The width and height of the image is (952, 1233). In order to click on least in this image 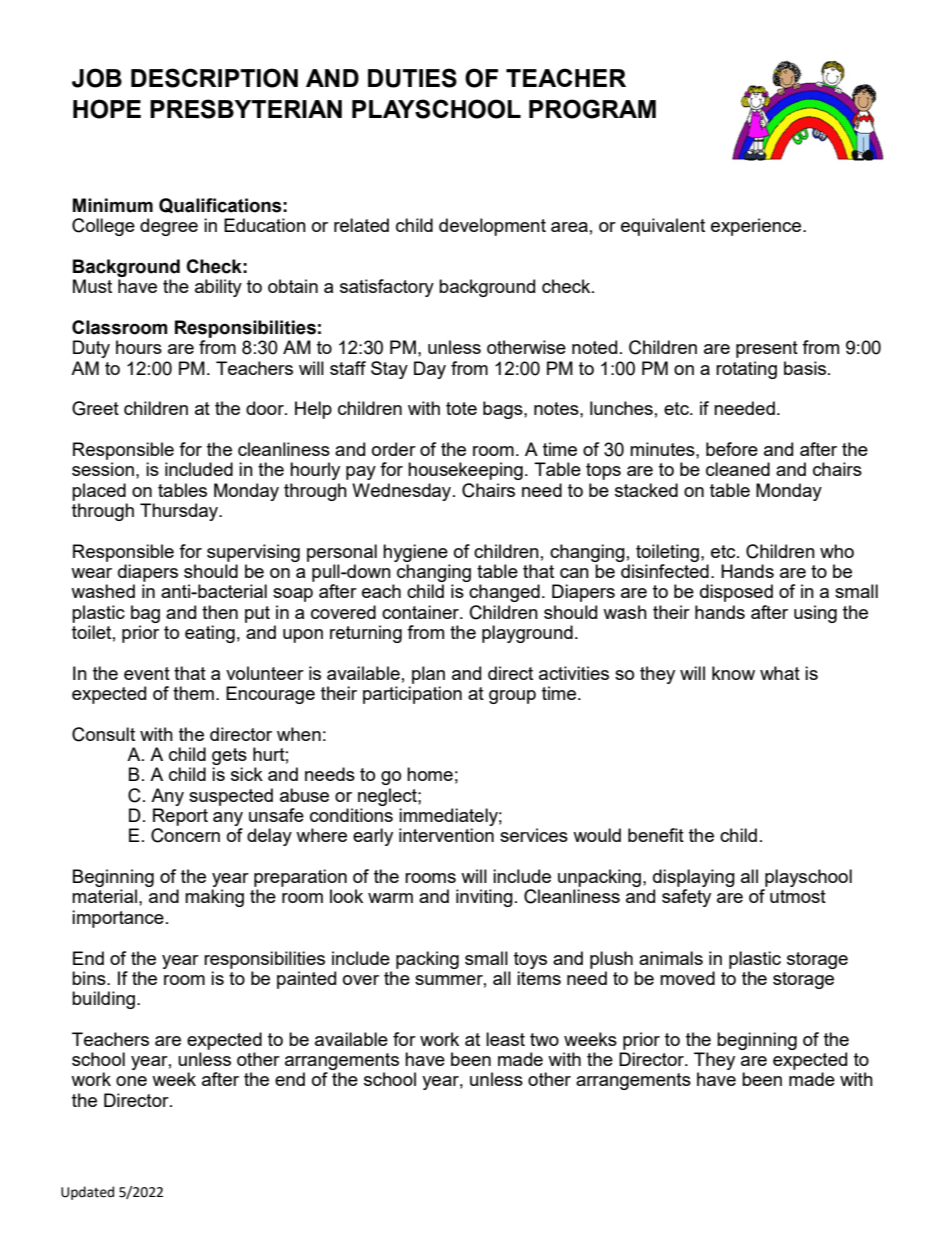, I will do `click(505, 1039)`.
